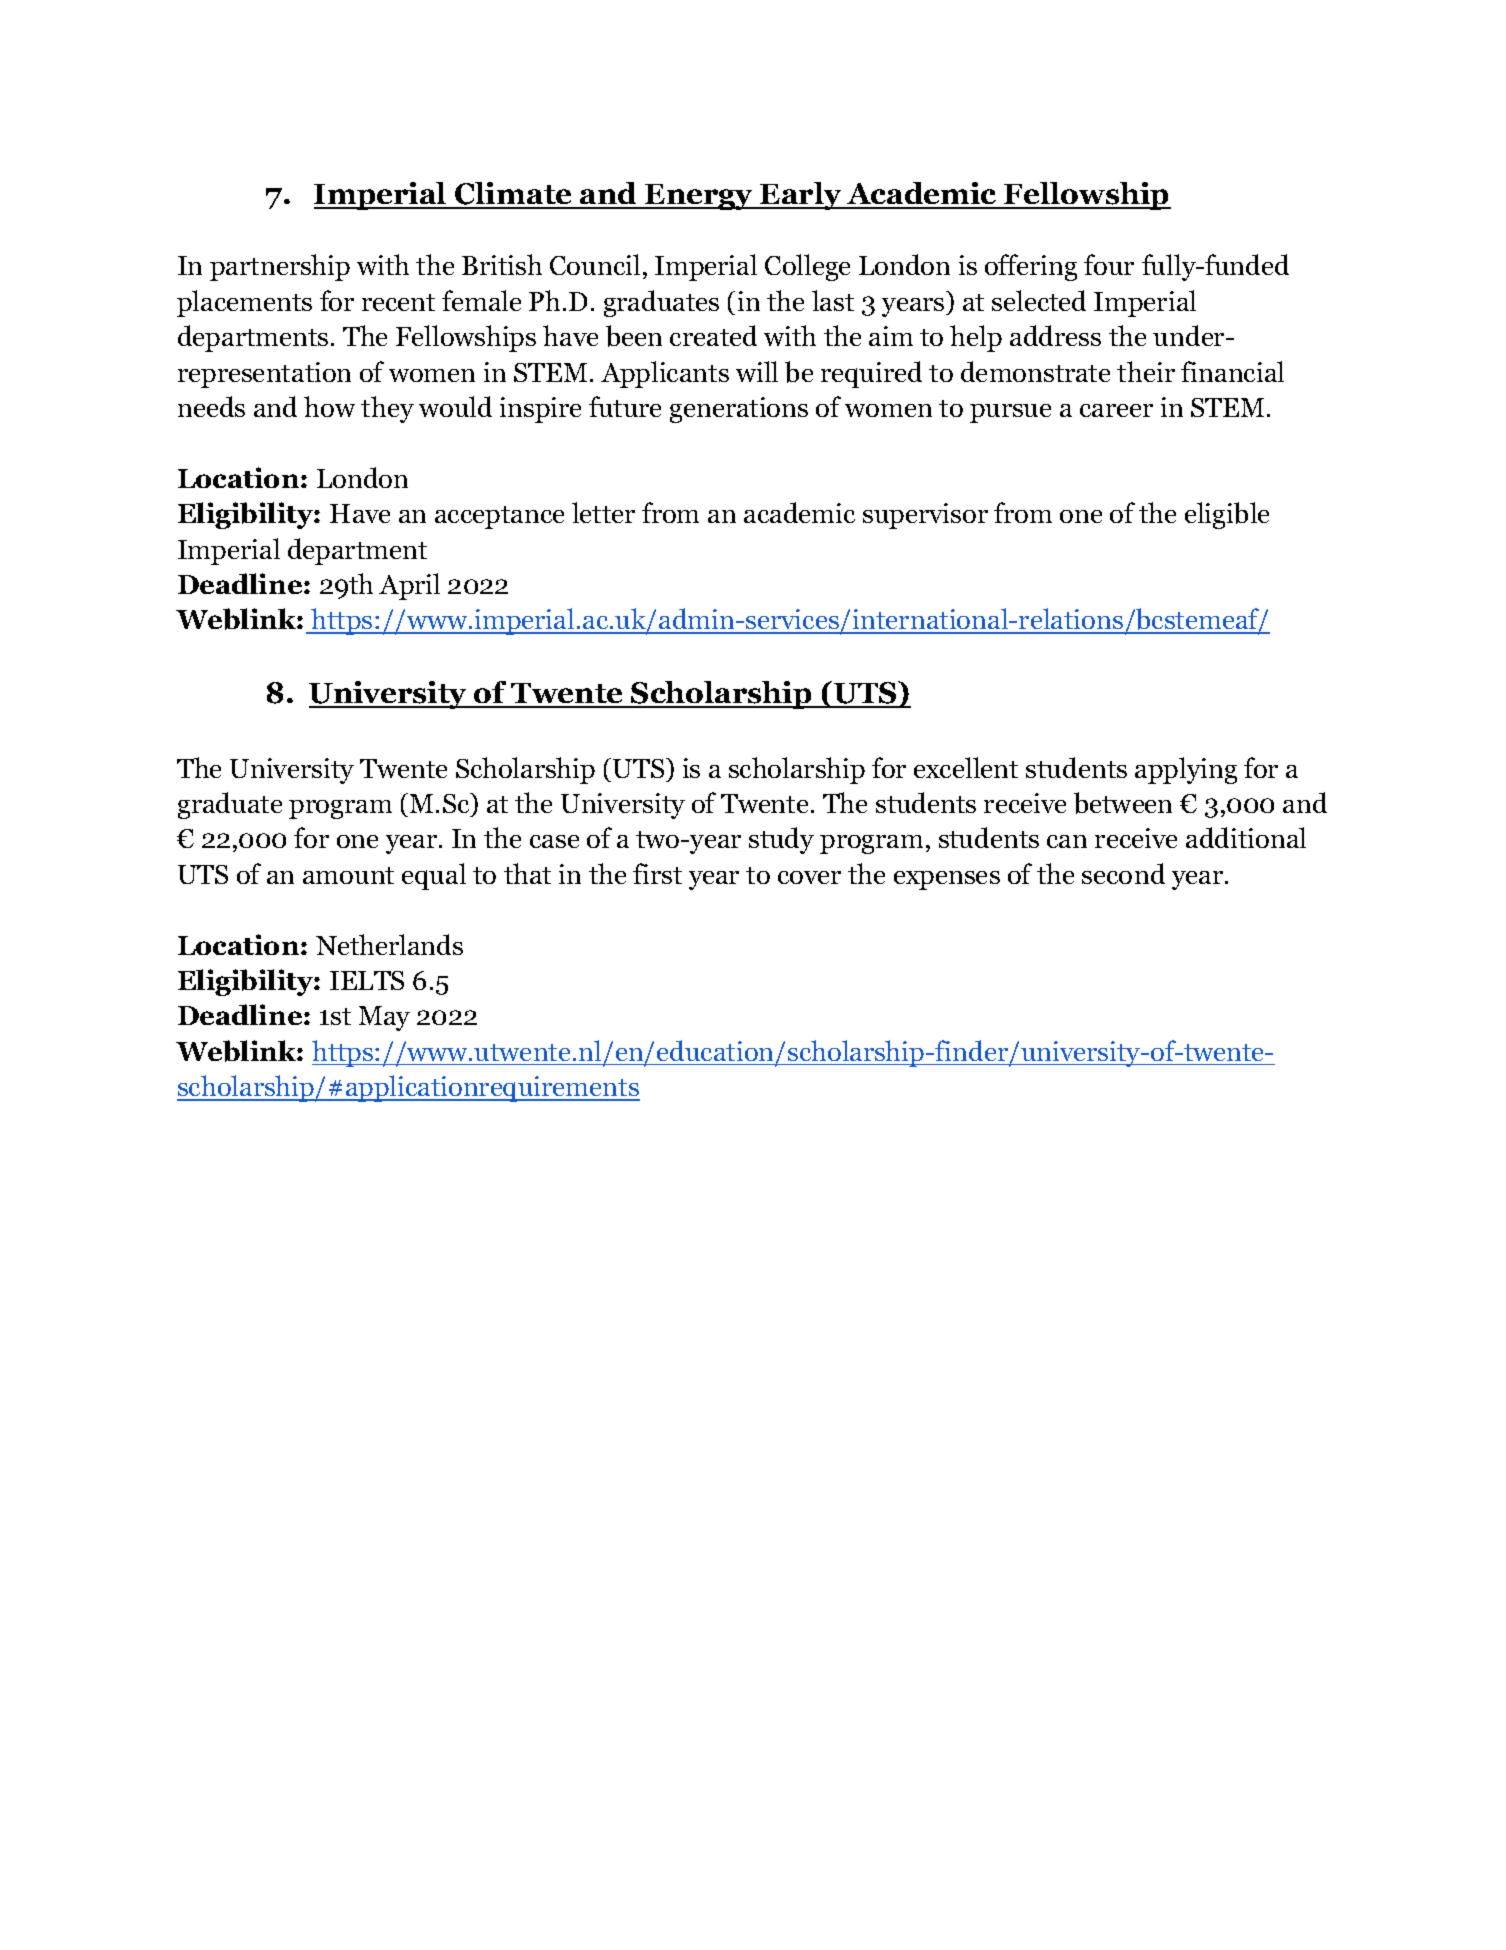  I want to click on career, so click(1116, 410).
